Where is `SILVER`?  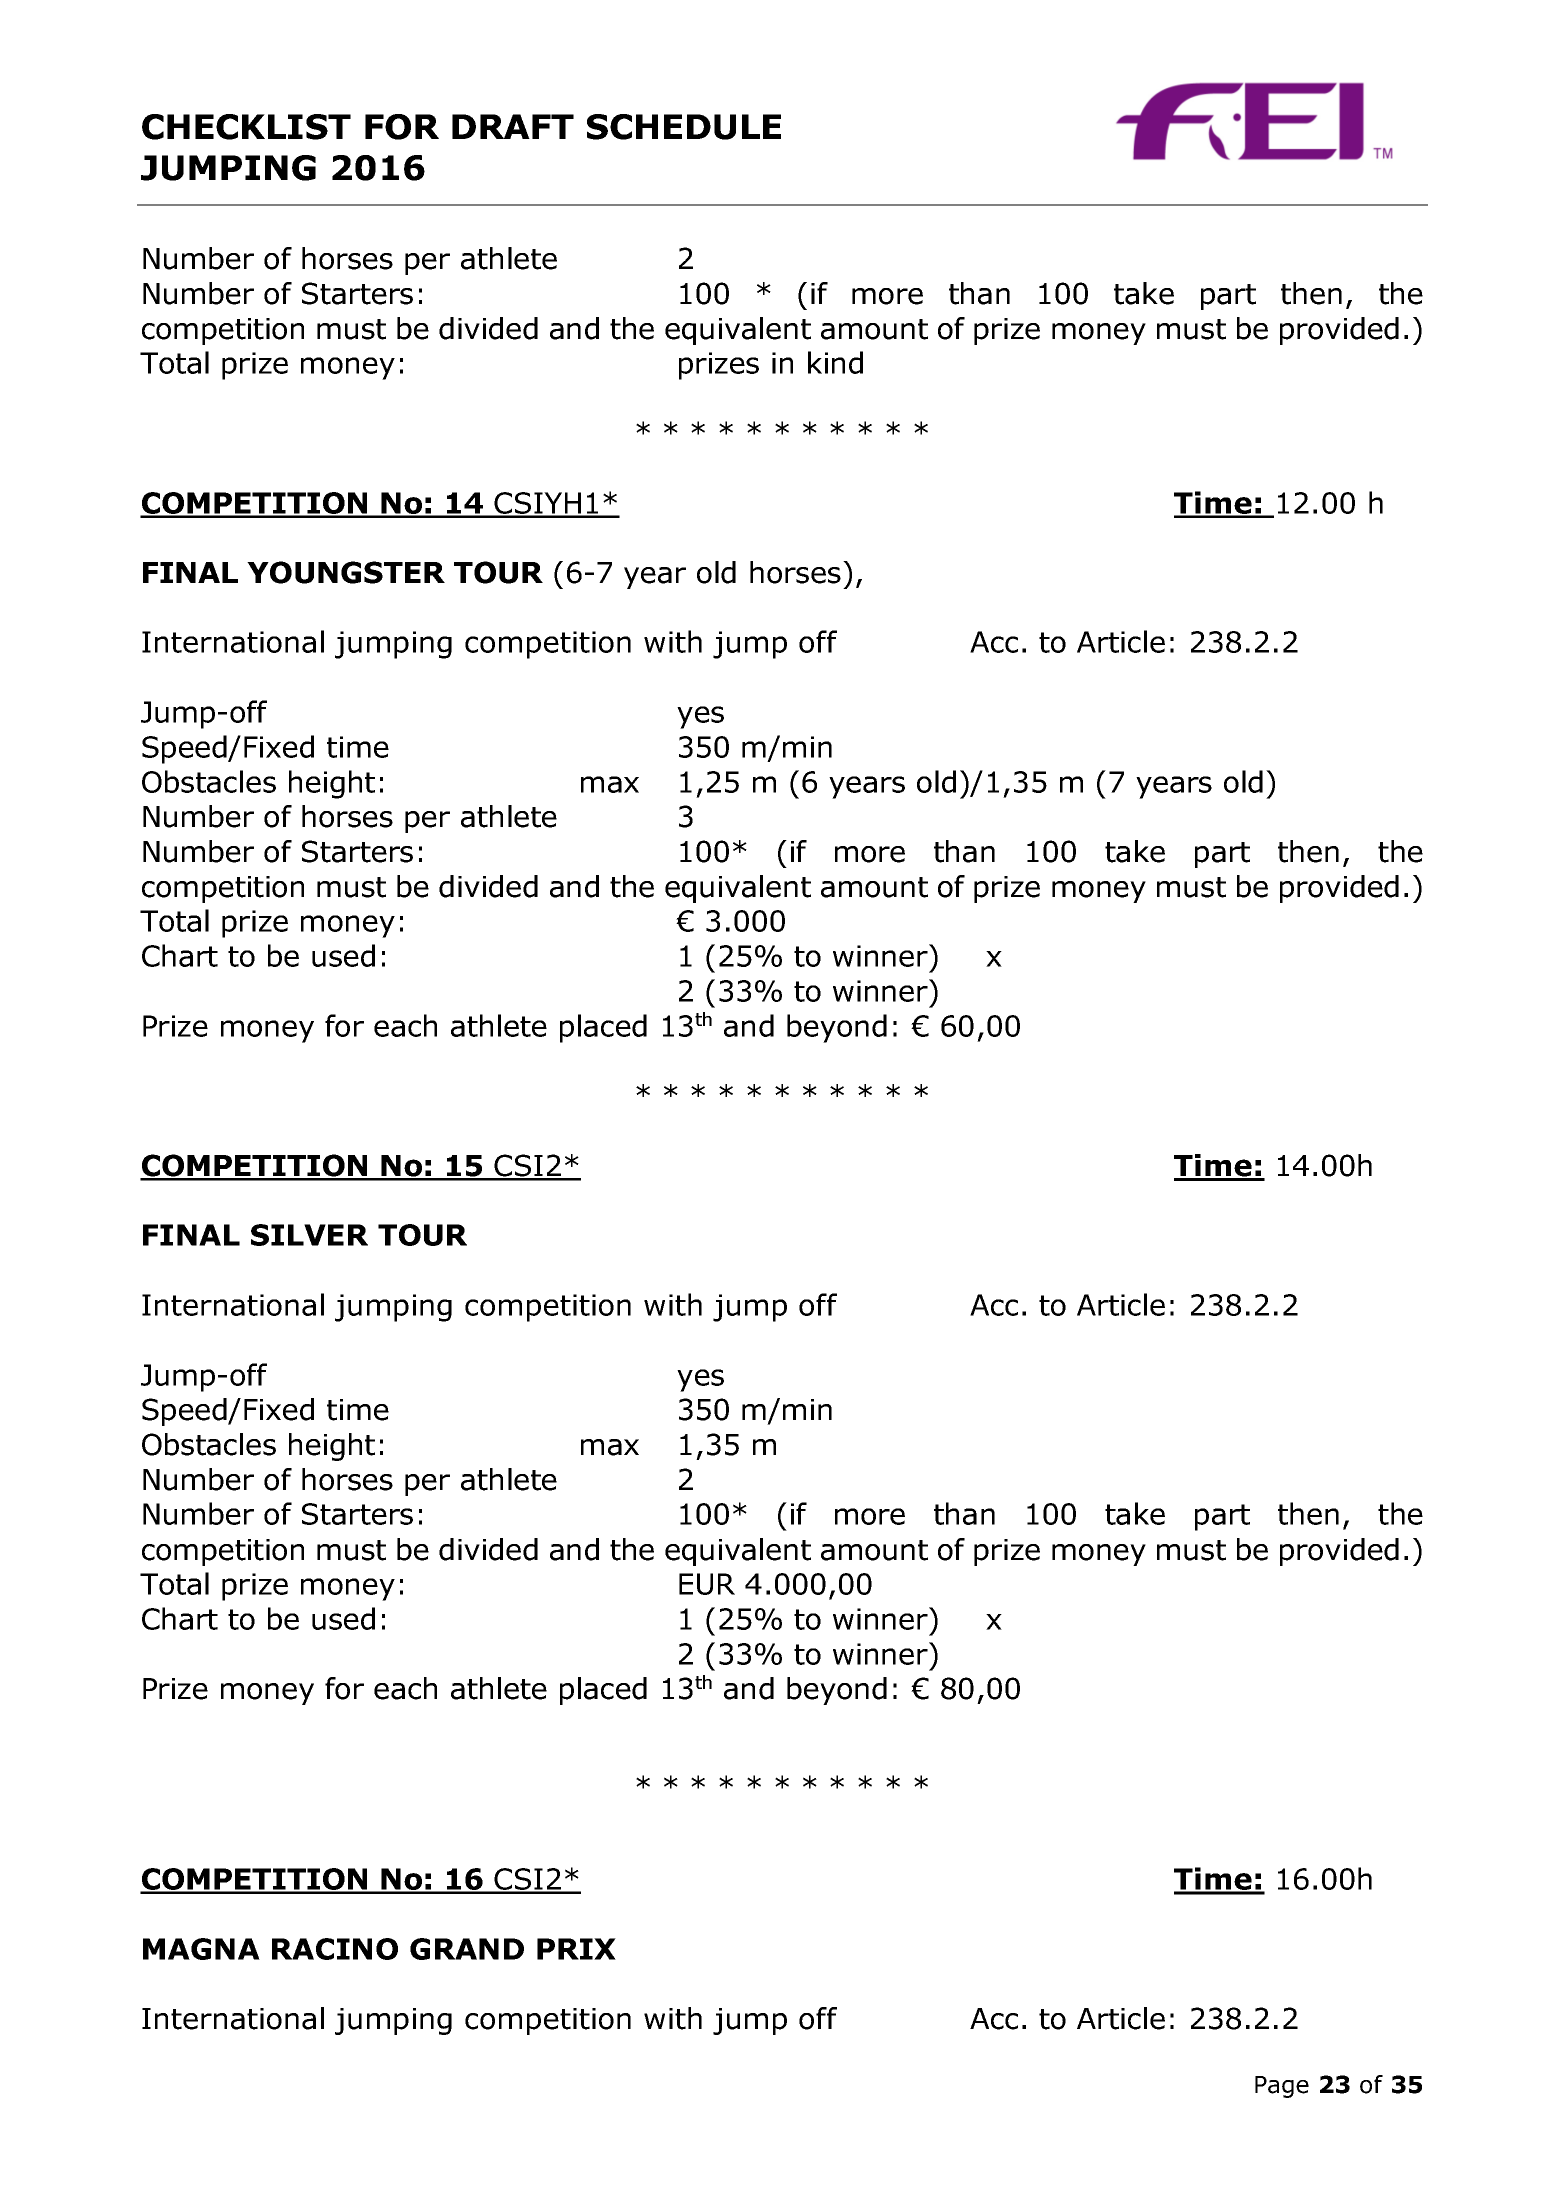
SILVER is located at coordinates (309, 1235).
